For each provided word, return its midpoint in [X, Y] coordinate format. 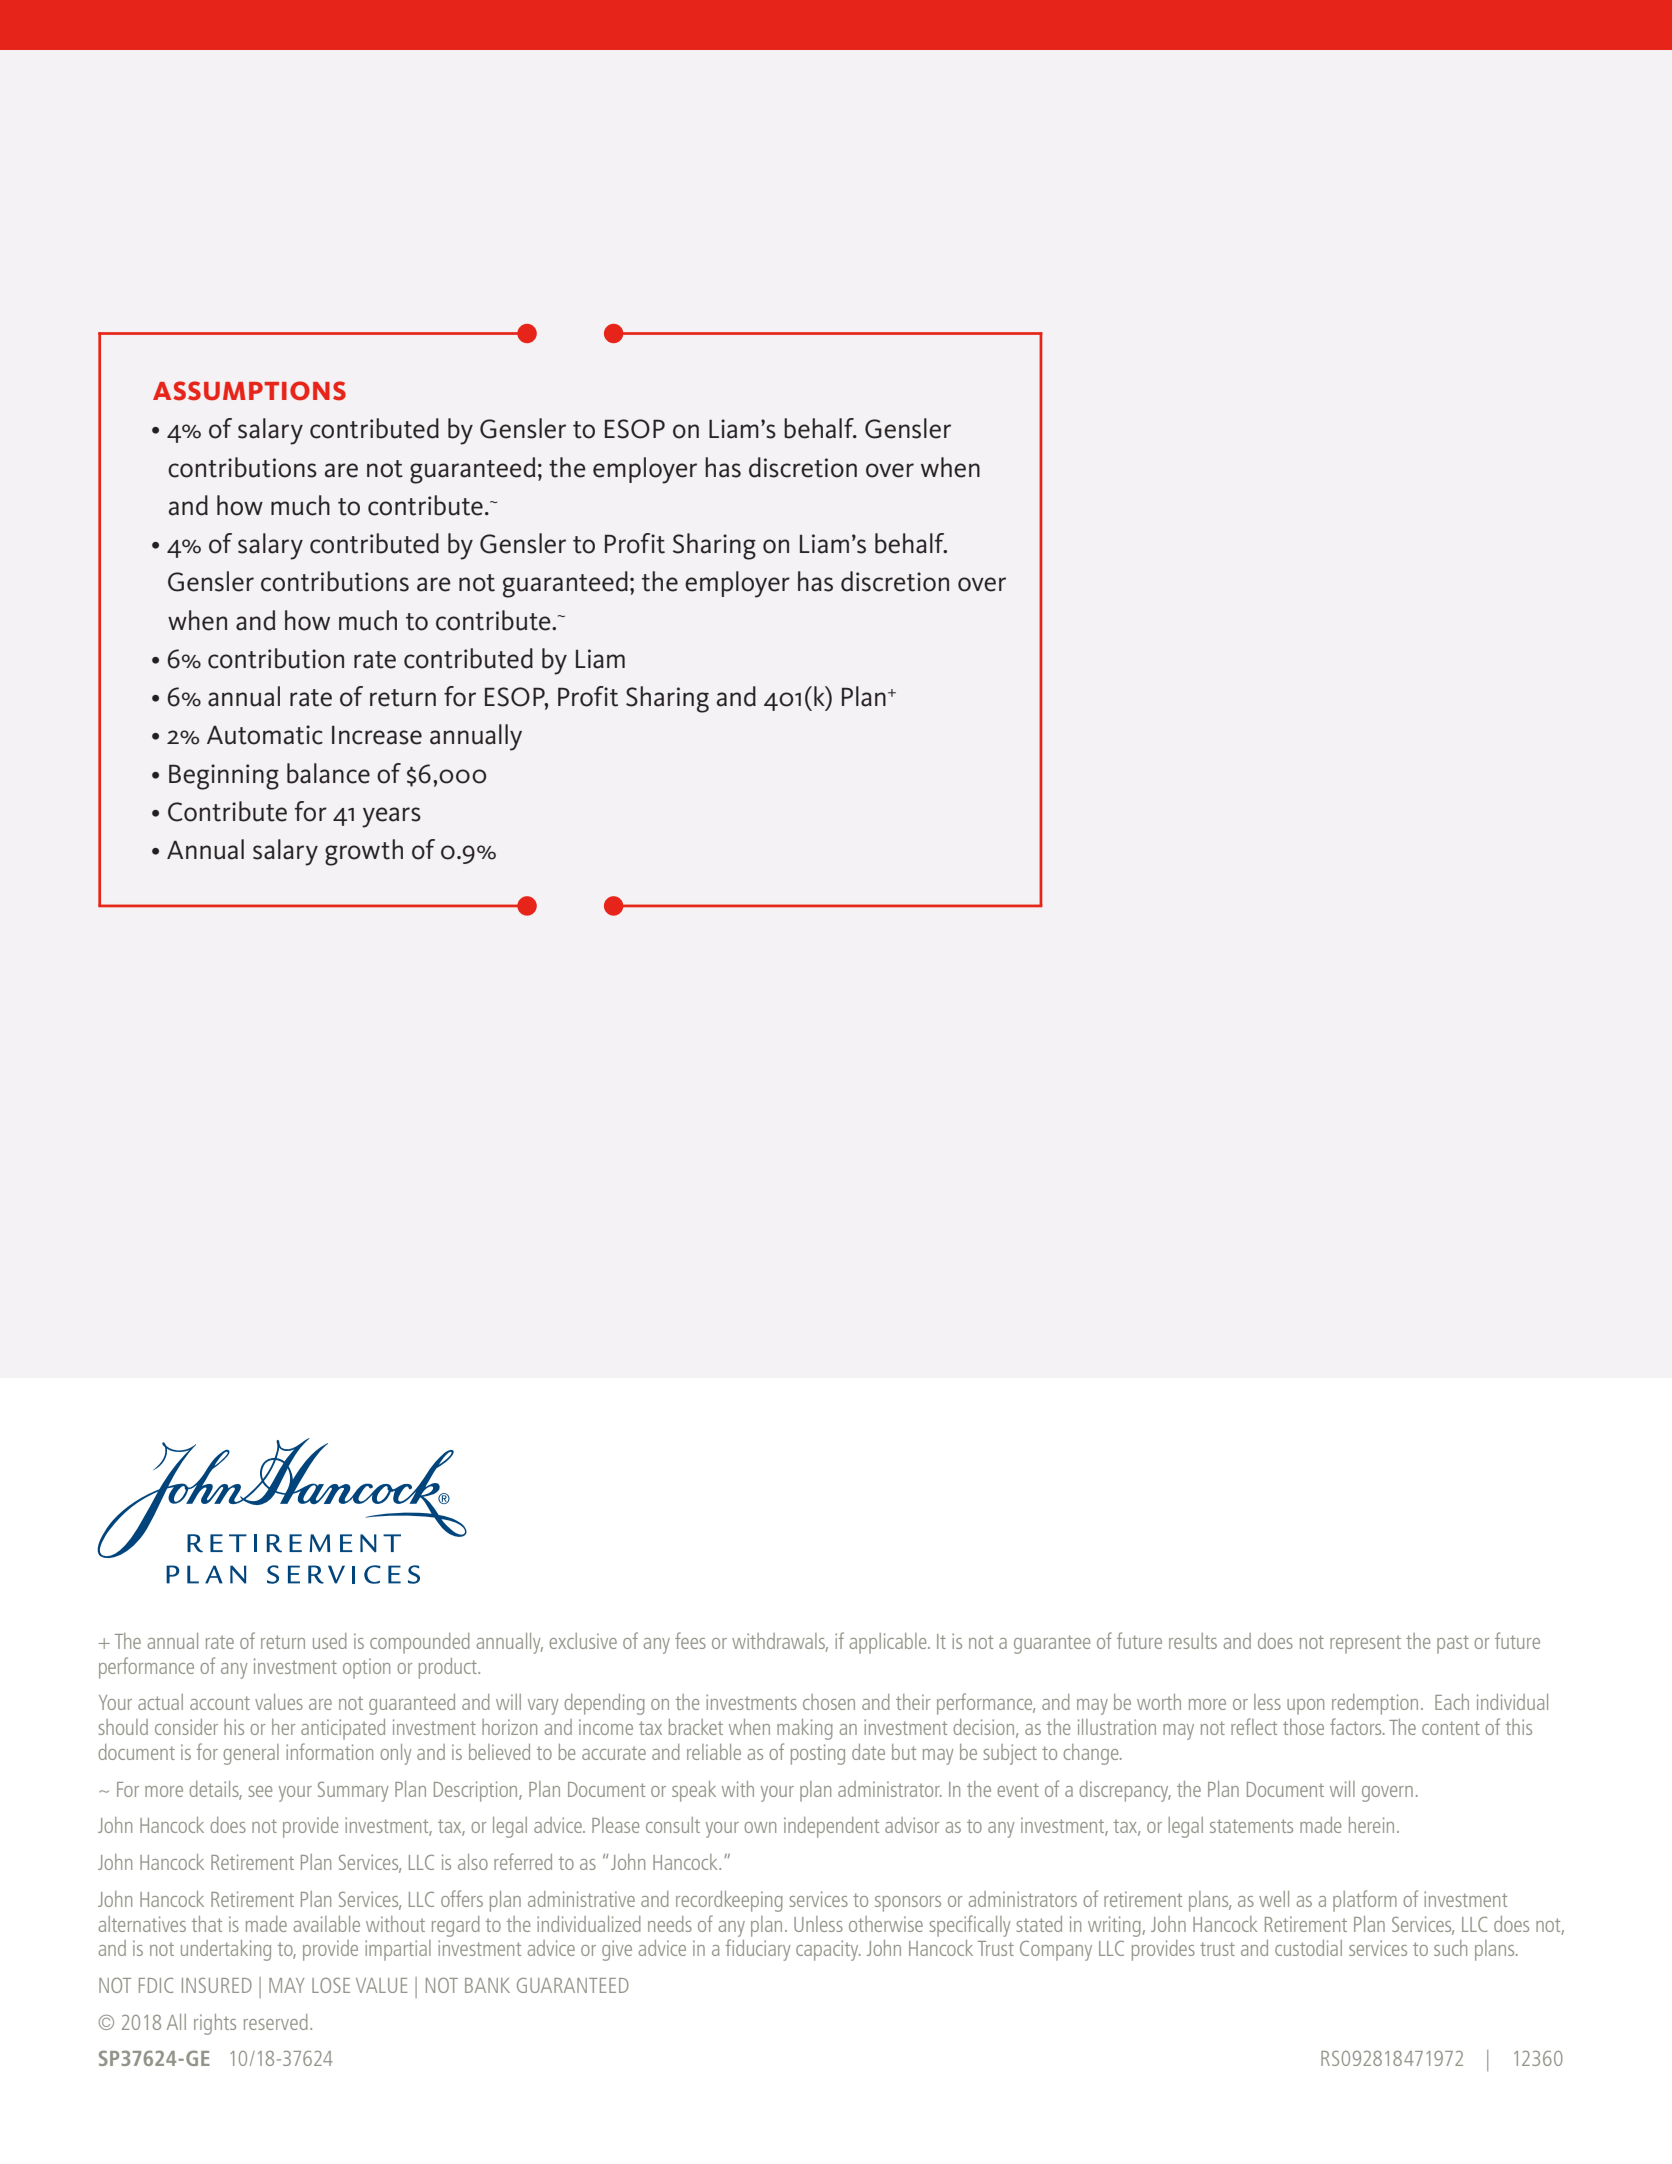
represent [1365, 1644]
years [391, 817]
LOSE [331, 1985]
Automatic [265, 735]
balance [328, 773]
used [330, 1641]
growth [364, 852]
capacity [828, 1950]
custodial [1308, 1948]
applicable [889, 1643]
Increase [377, 735]
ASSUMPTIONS [249, 391]
